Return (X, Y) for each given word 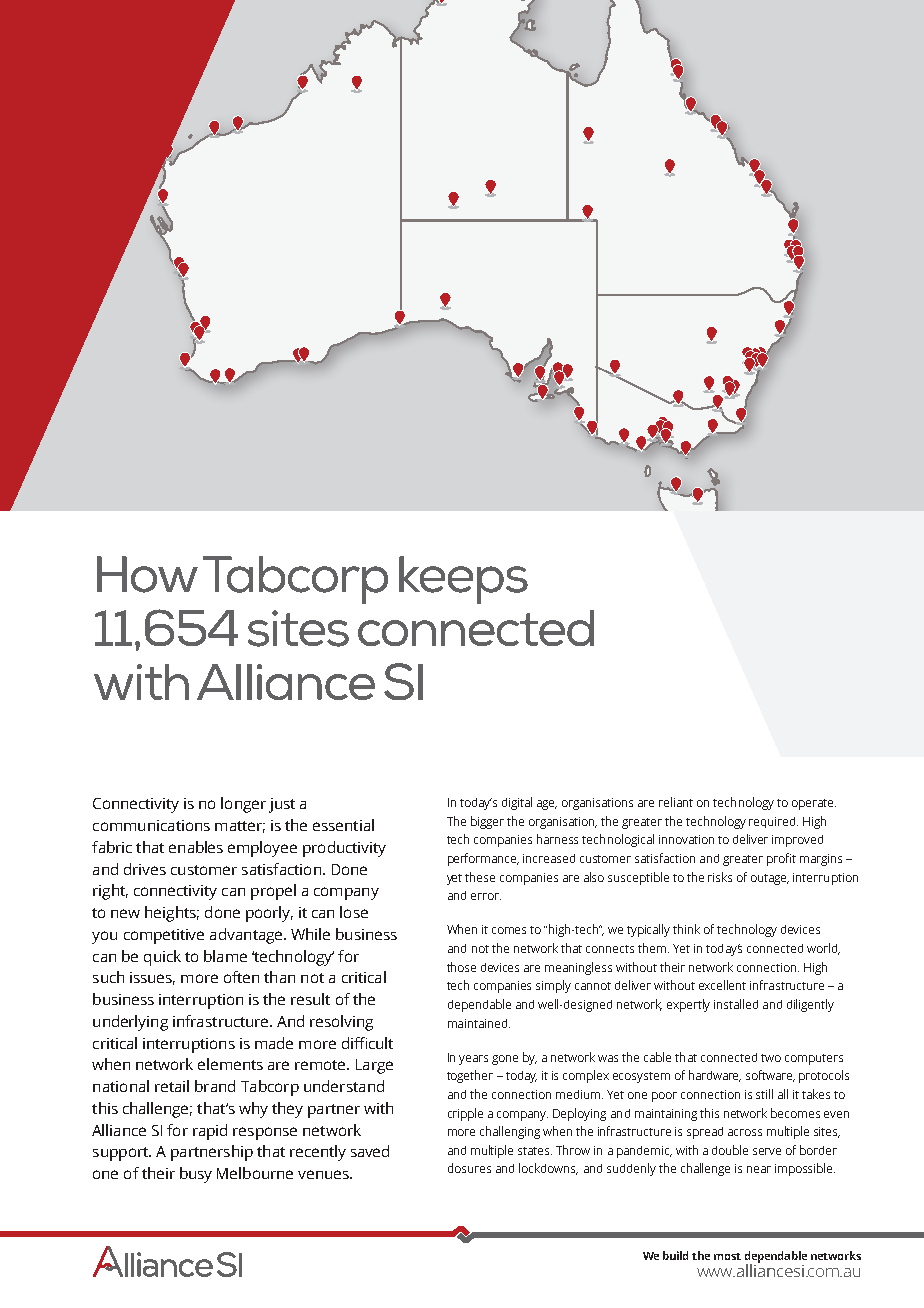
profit (781, 859)
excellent (722, 985)
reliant (676, 802)
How (147, 574)
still (764, 1094)
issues (152, 978)
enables (196, 847)
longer (243, 805)
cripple (465, 1114)
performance (483, 859)
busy (196, 1175)
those (461, 967)
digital (517, 803)
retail (172, 1086)
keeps (463, 580)
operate (814, 804)
